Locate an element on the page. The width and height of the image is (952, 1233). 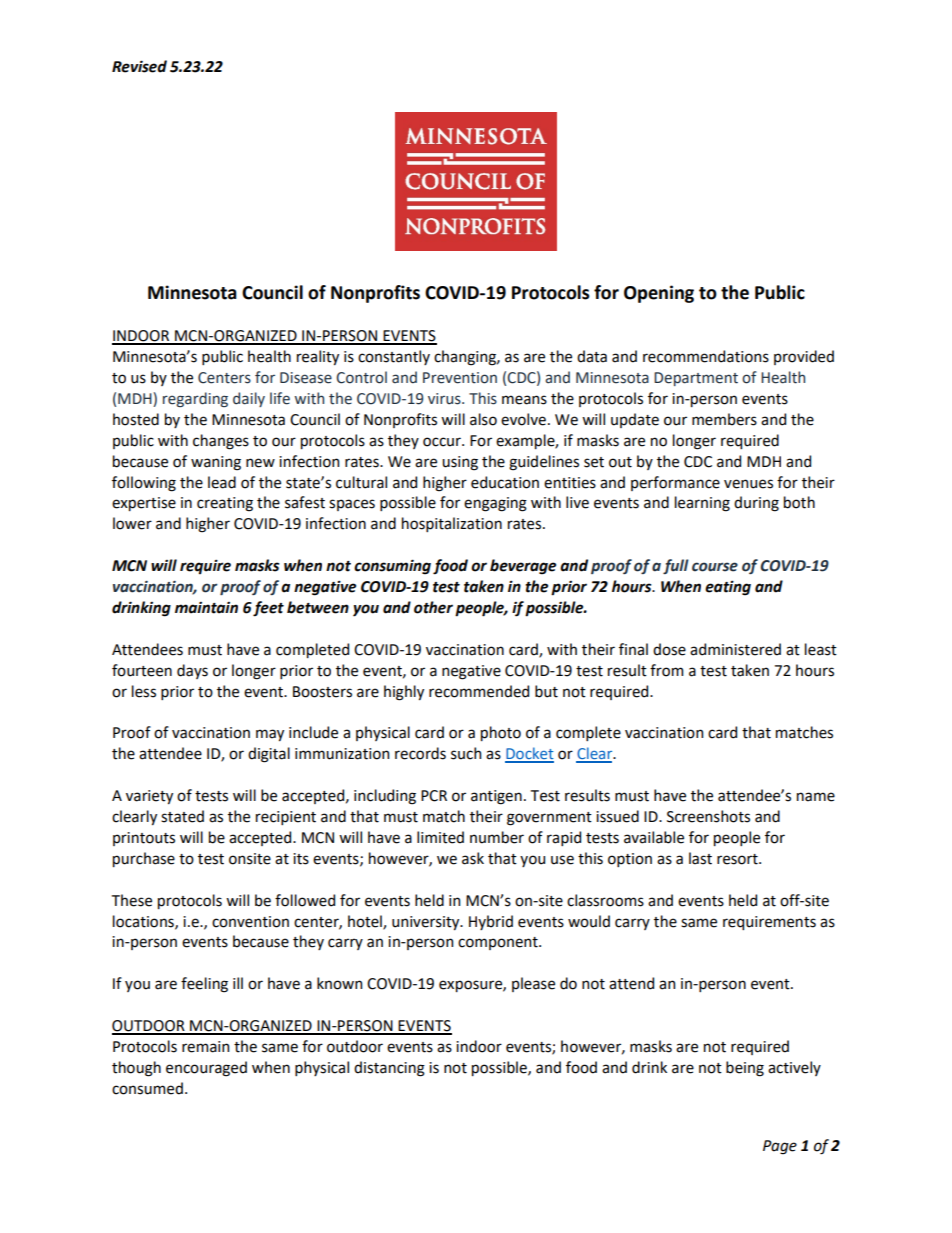
encouraged is located at coordinates (206, 1069).
